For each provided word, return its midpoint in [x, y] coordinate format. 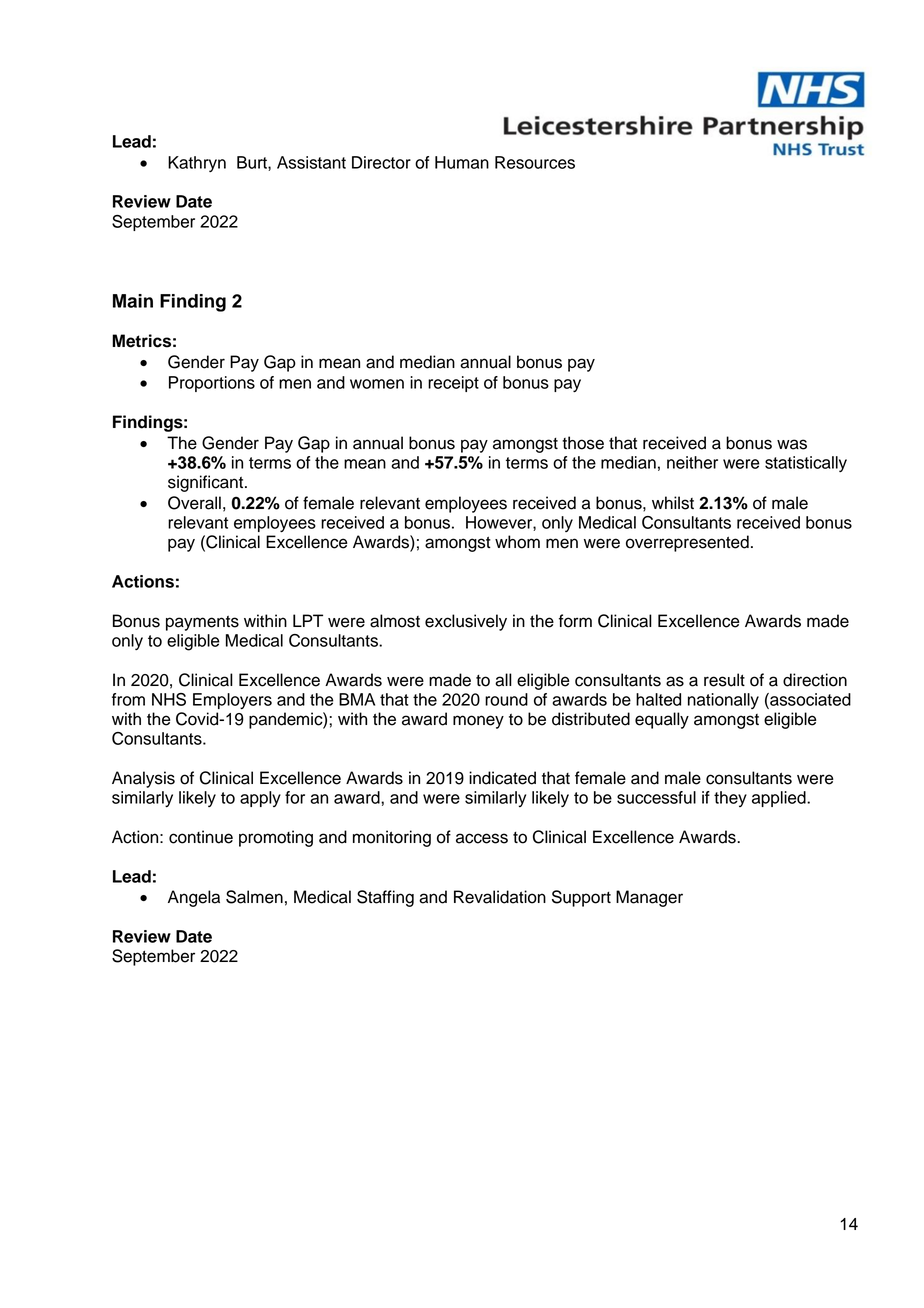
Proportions [212, 384]
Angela [194, 898]
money [478, 722]
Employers [232, 701]
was [792, 444]
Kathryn [197, 164]
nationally [723, 701]
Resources [535, 162]
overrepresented [687, 543]
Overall [194, 503]
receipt [453, 384]
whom [517, 542]
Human [462, 162]
